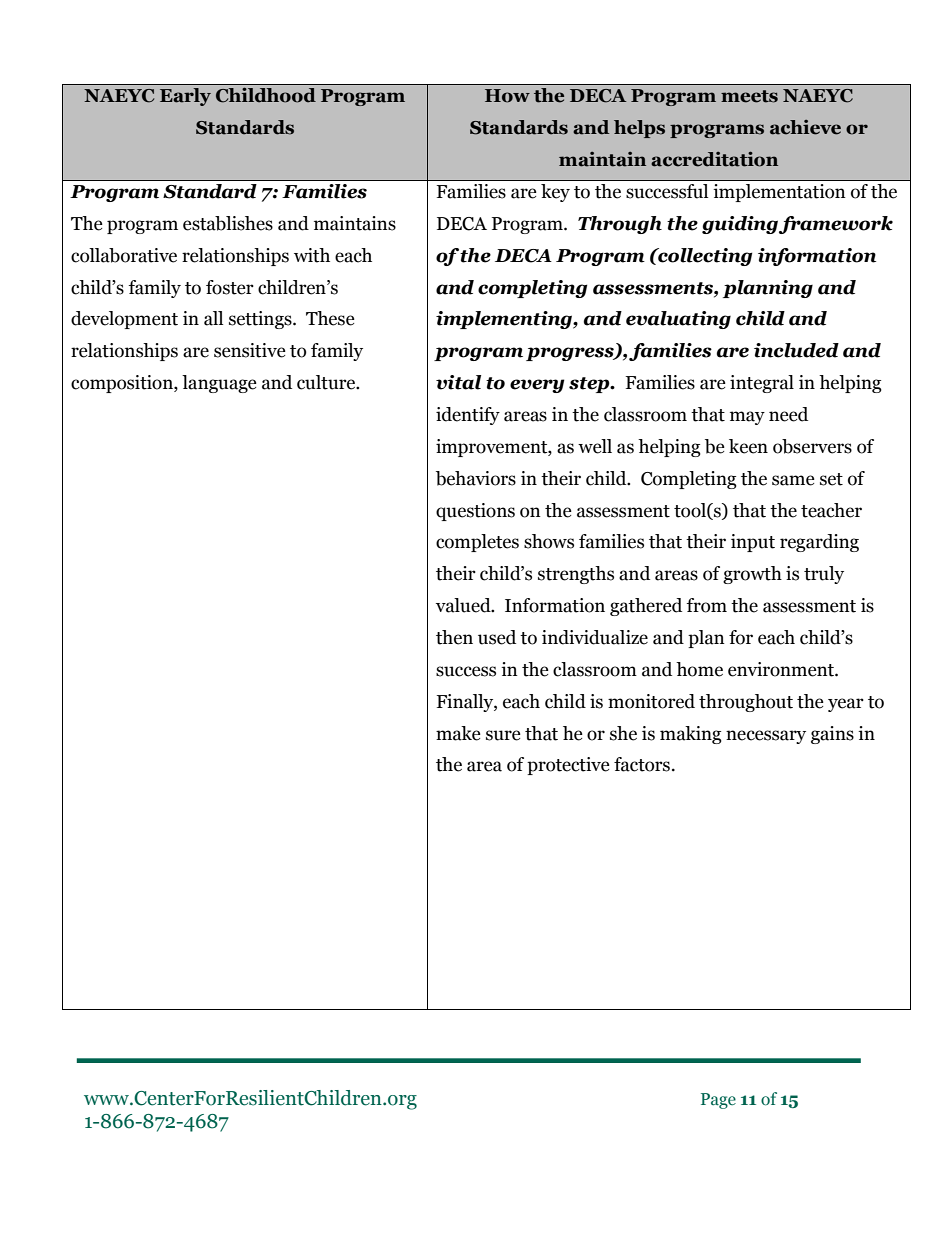  I want to click on keen, so click(748, 446).
